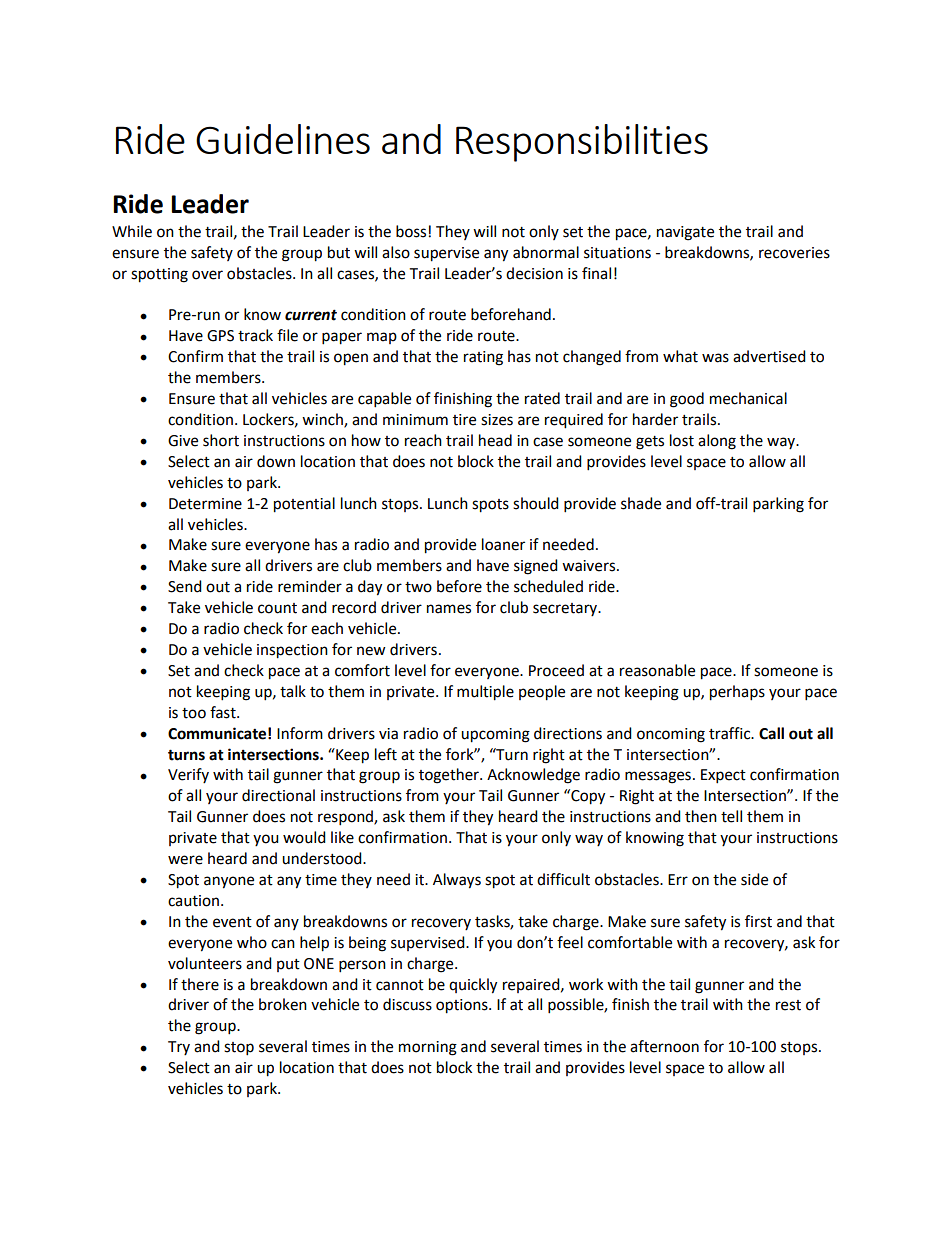  Describe the element at coordinates (283, 139) in the screenshot. I see `Guidelines` at that location.
